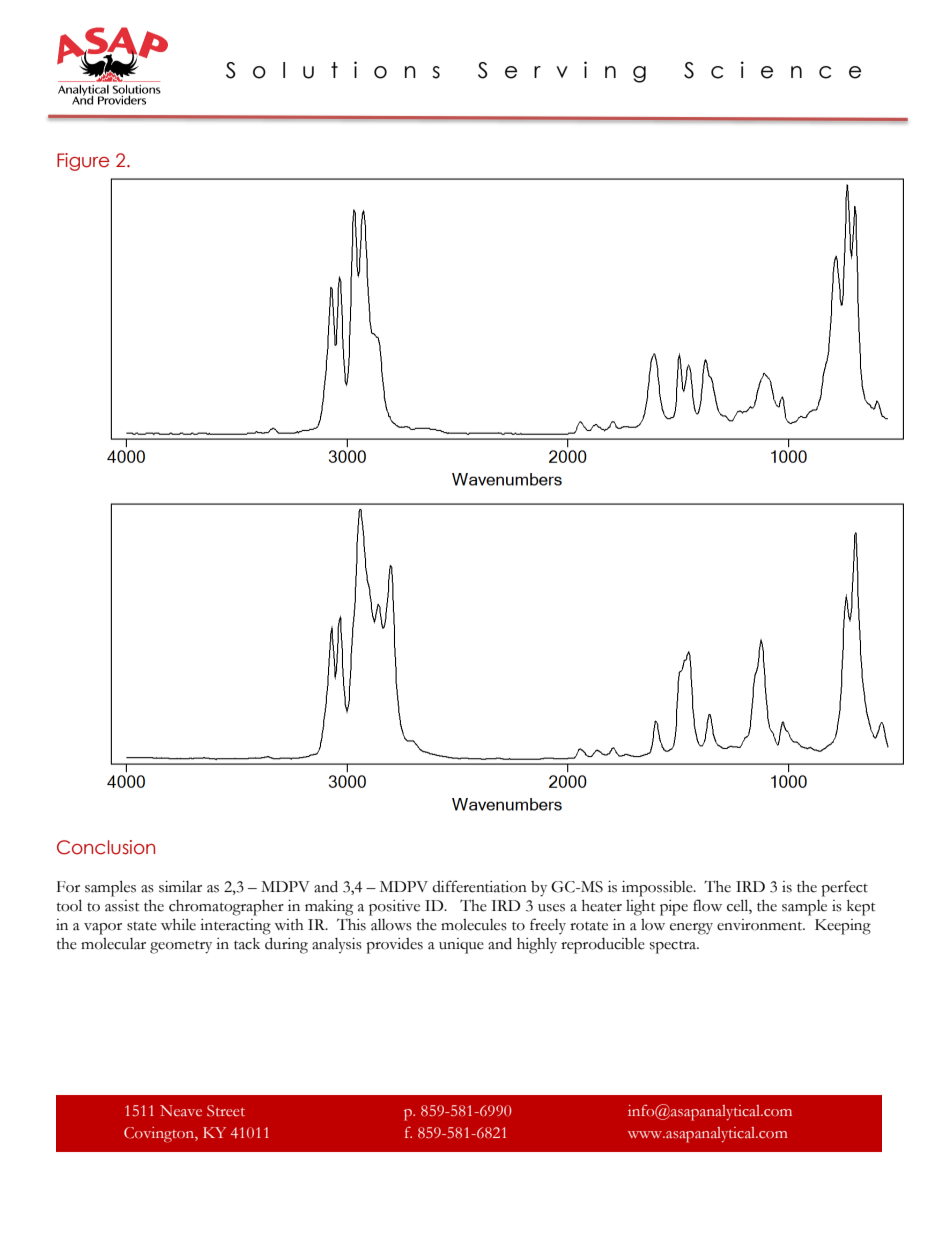  I want to click on assist, so click(122, 906).
